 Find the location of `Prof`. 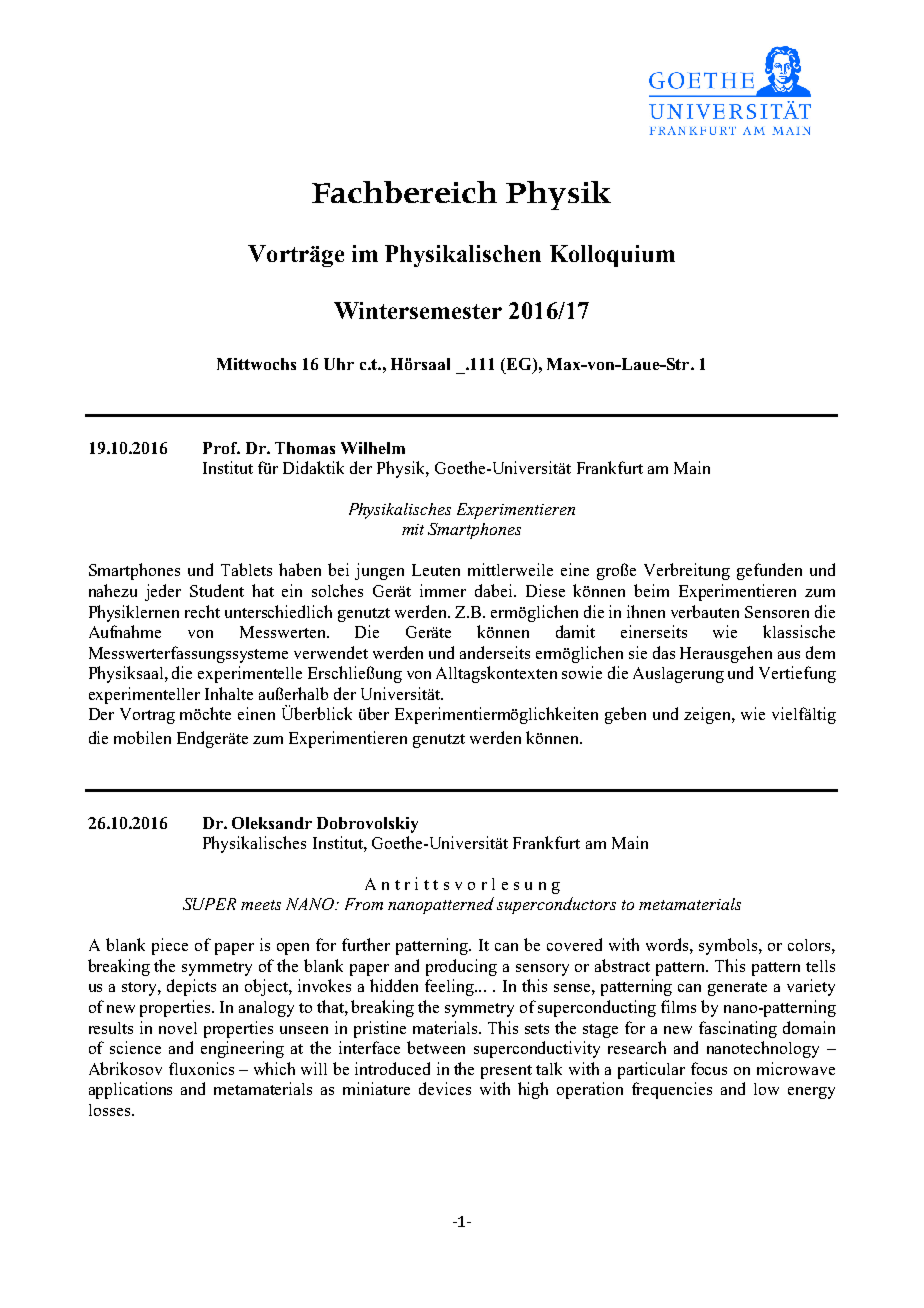

Prof is located at coordinates (221, 448).
